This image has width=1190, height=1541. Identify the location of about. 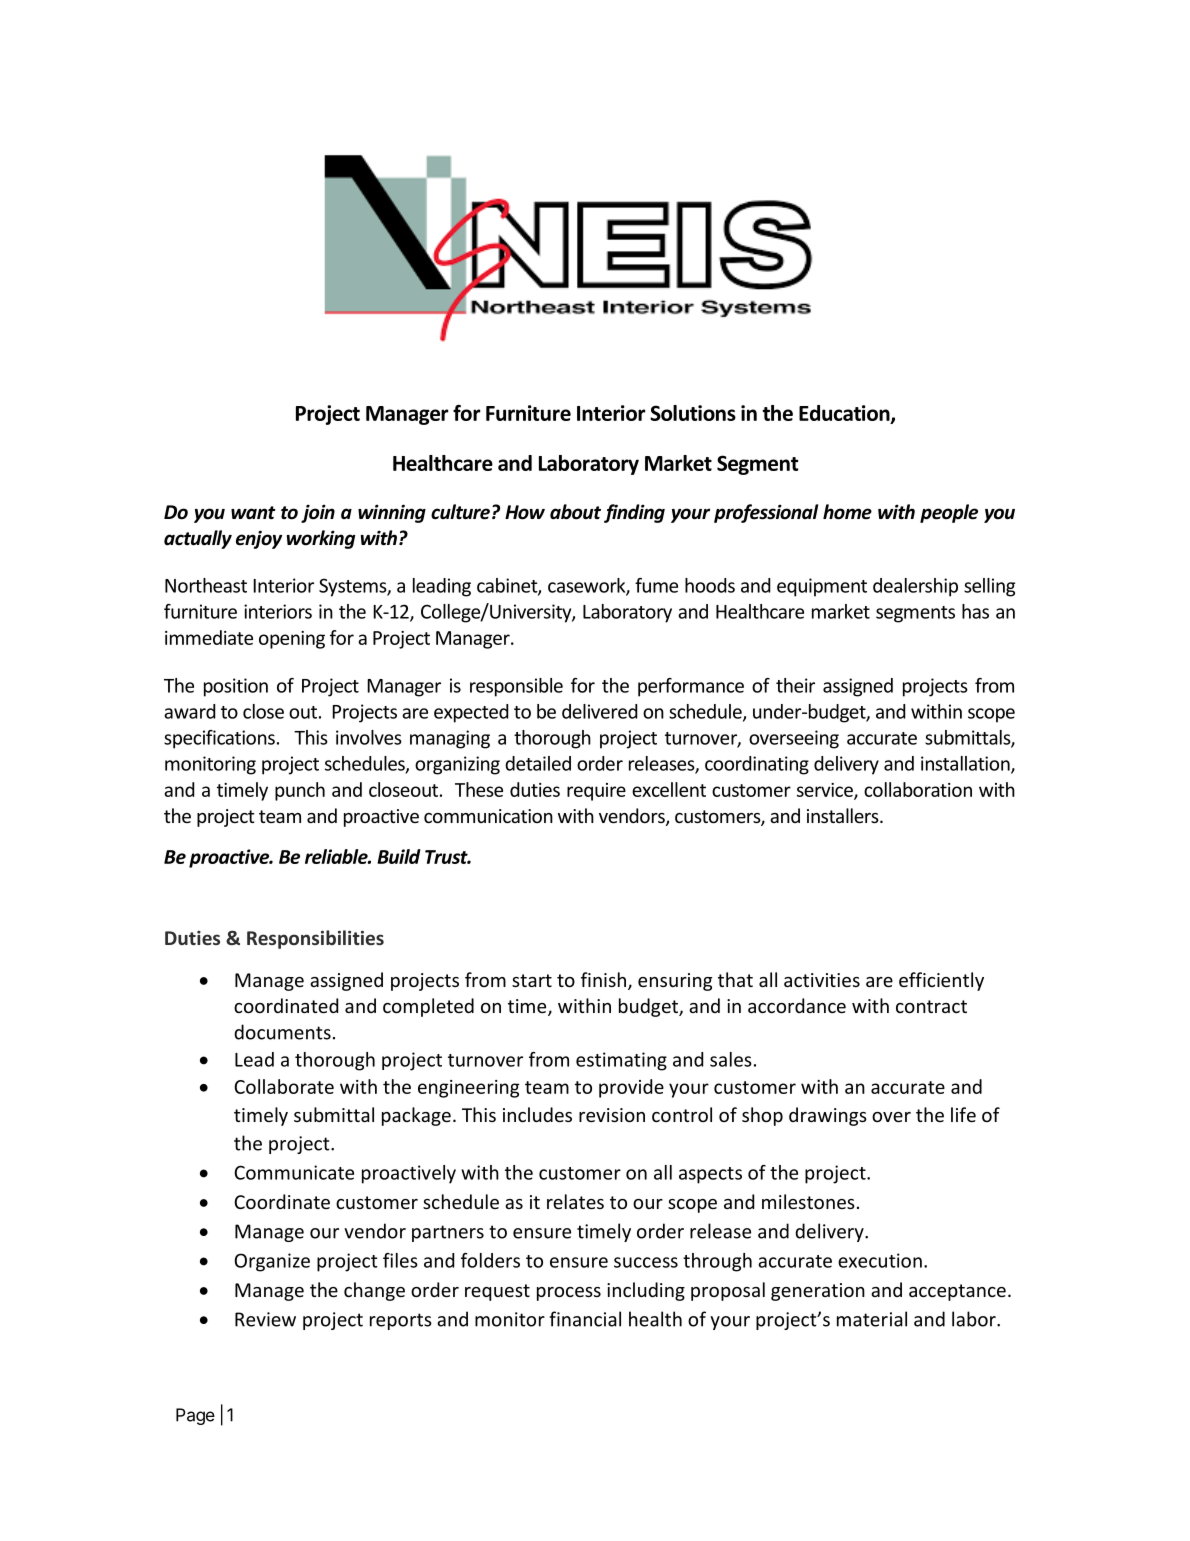
(575, 512).
